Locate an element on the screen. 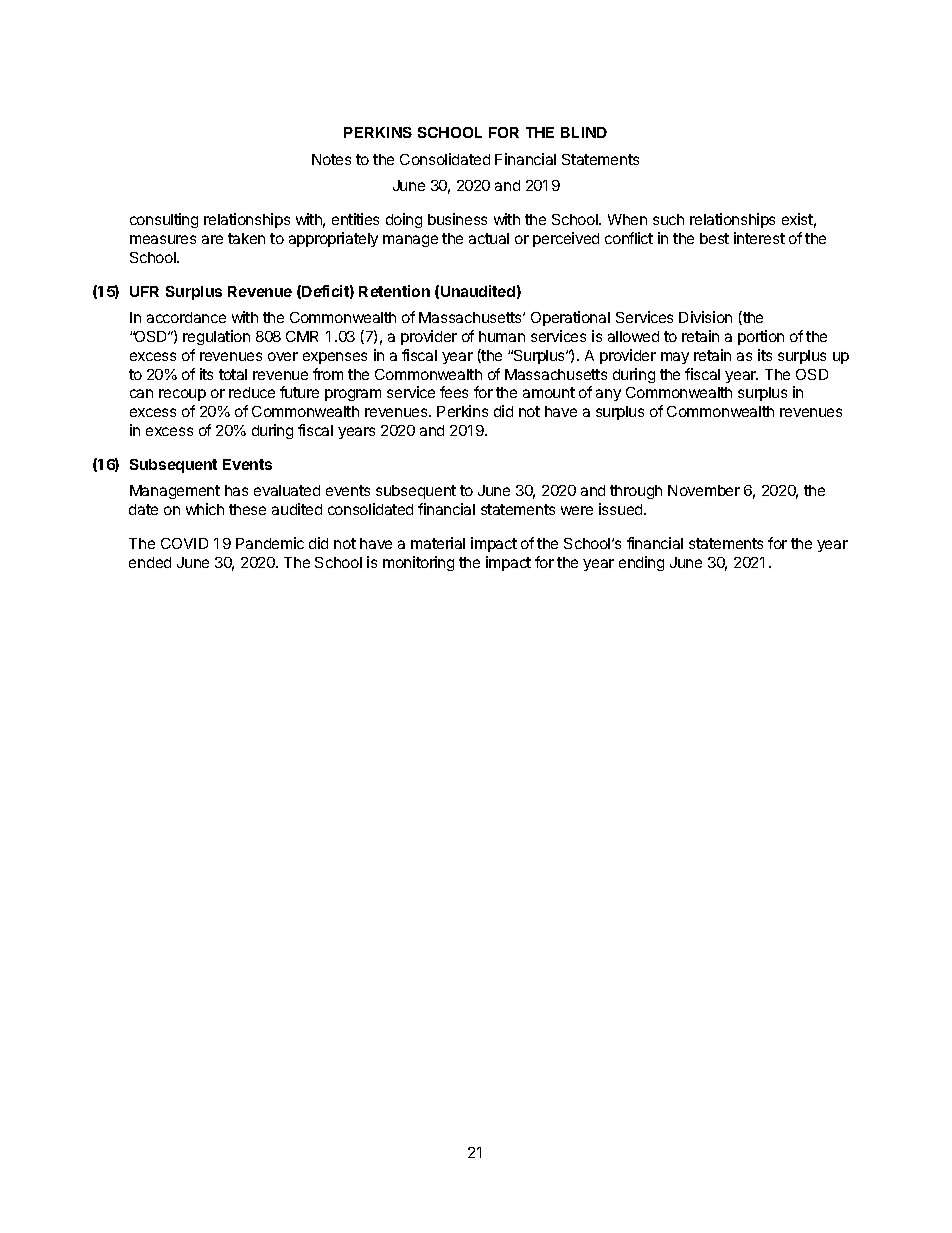  BLIND is located at coordinates (584, 132).
